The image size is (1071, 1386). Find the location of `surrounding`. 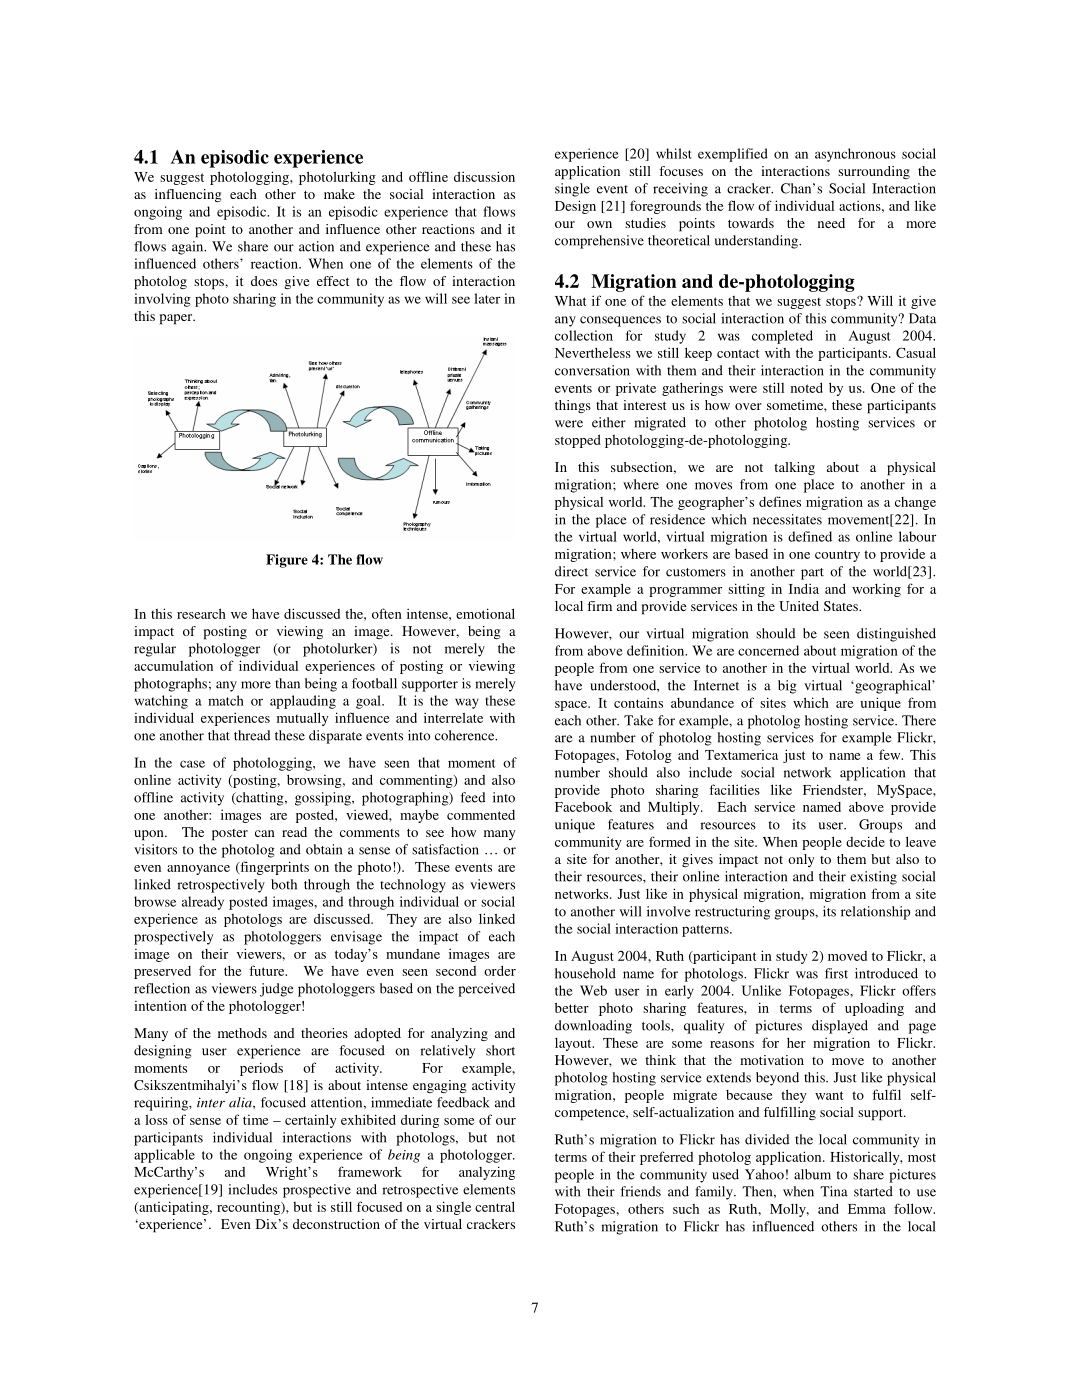

surrounding is located at coordinates (874, 172).
